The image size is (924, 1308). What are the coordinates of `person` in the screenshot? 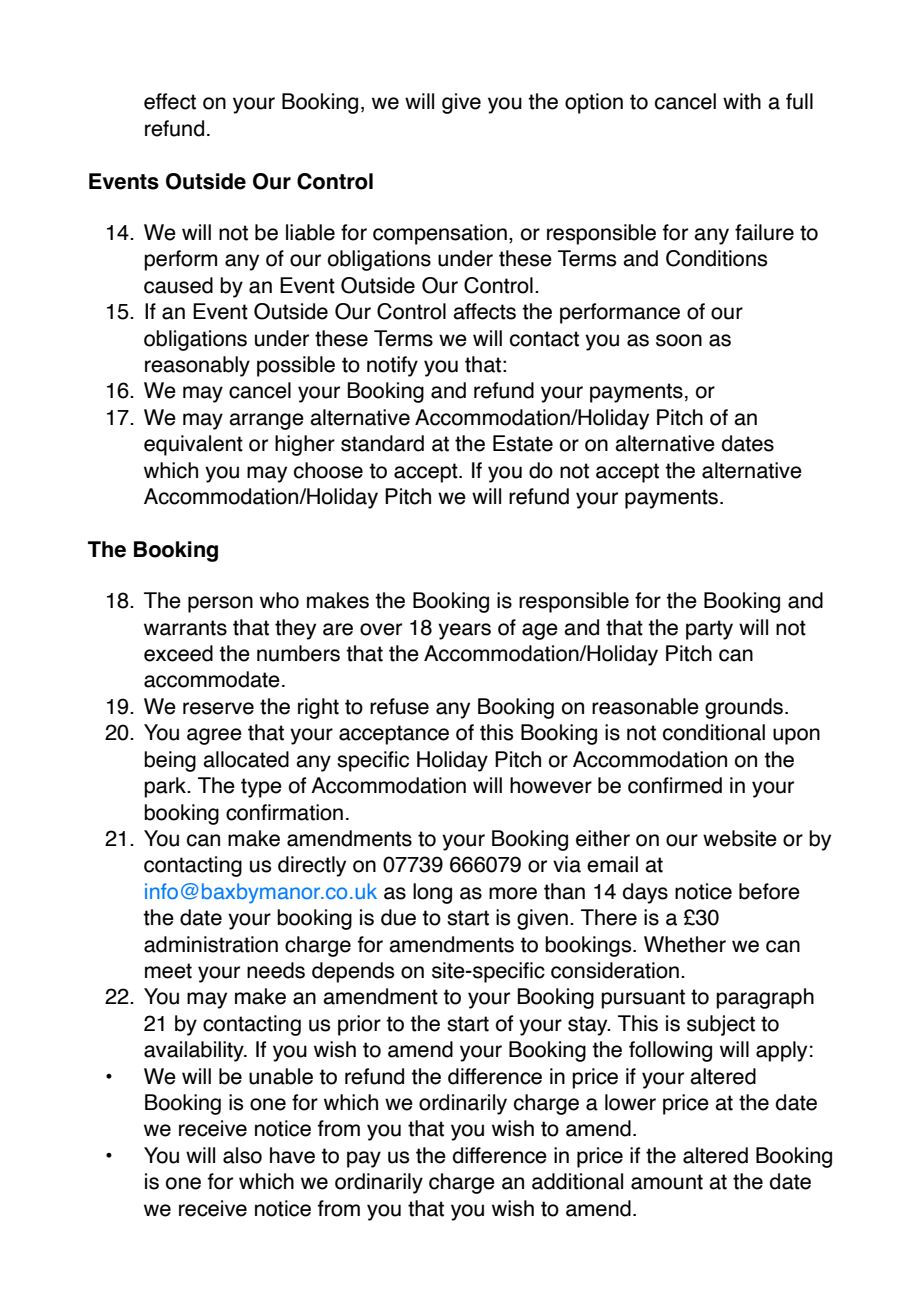 It's located at (220, 604).
